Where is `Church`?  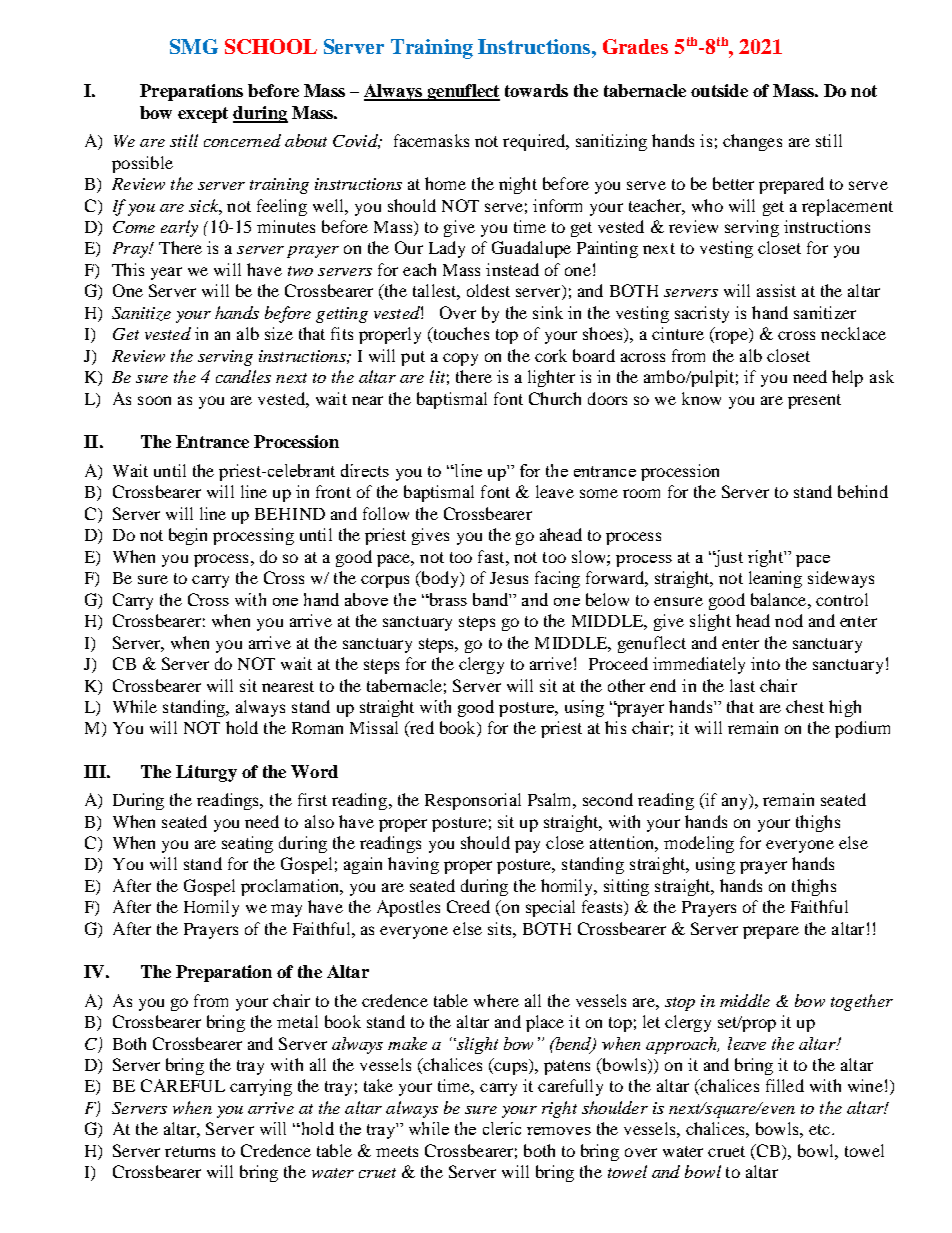
Church is located at coordinates (555, 398).
